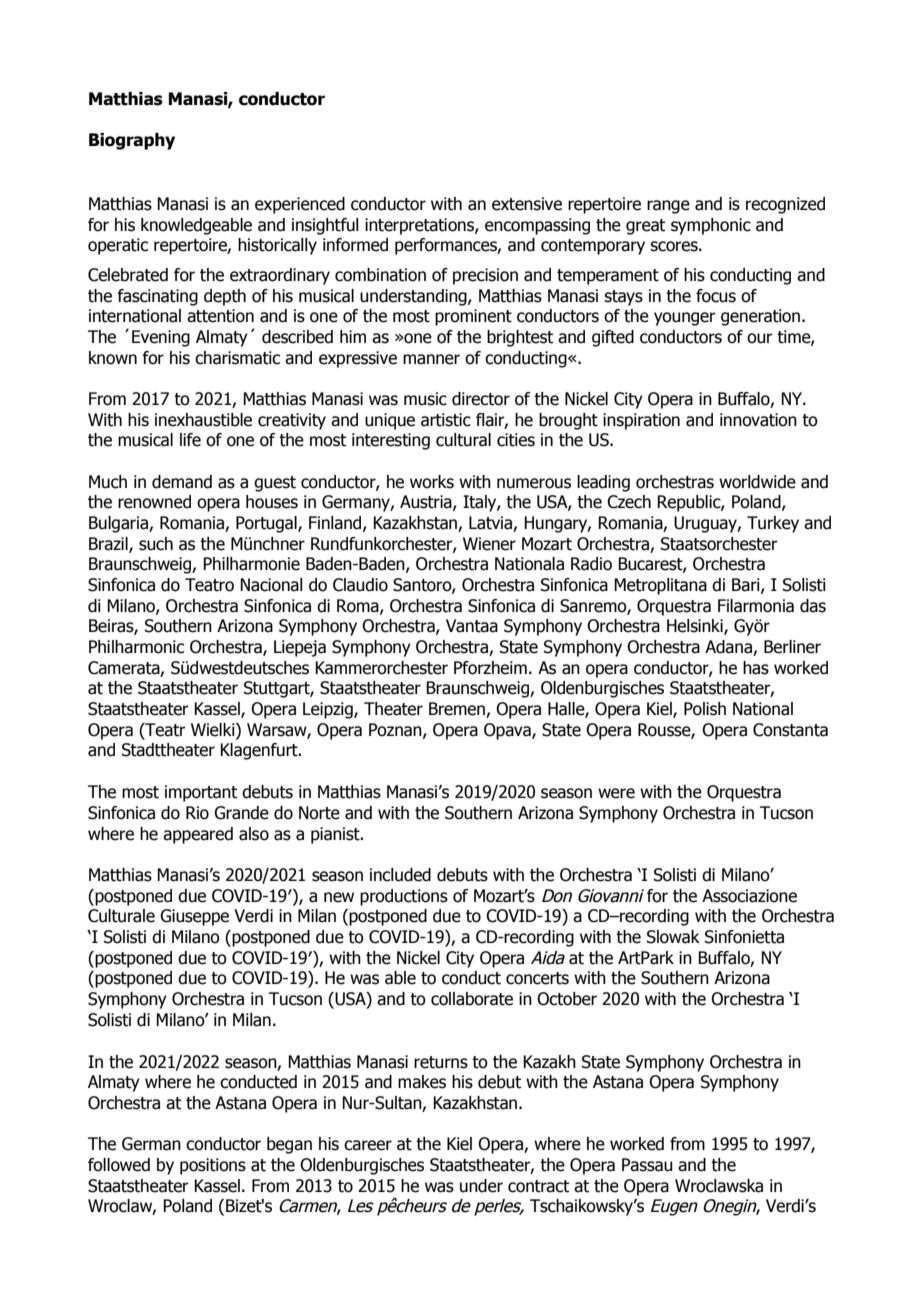  What do you see at coordinates (182, 482) in the screenshot?
I see `demand` at bounding box center [182, 482].
